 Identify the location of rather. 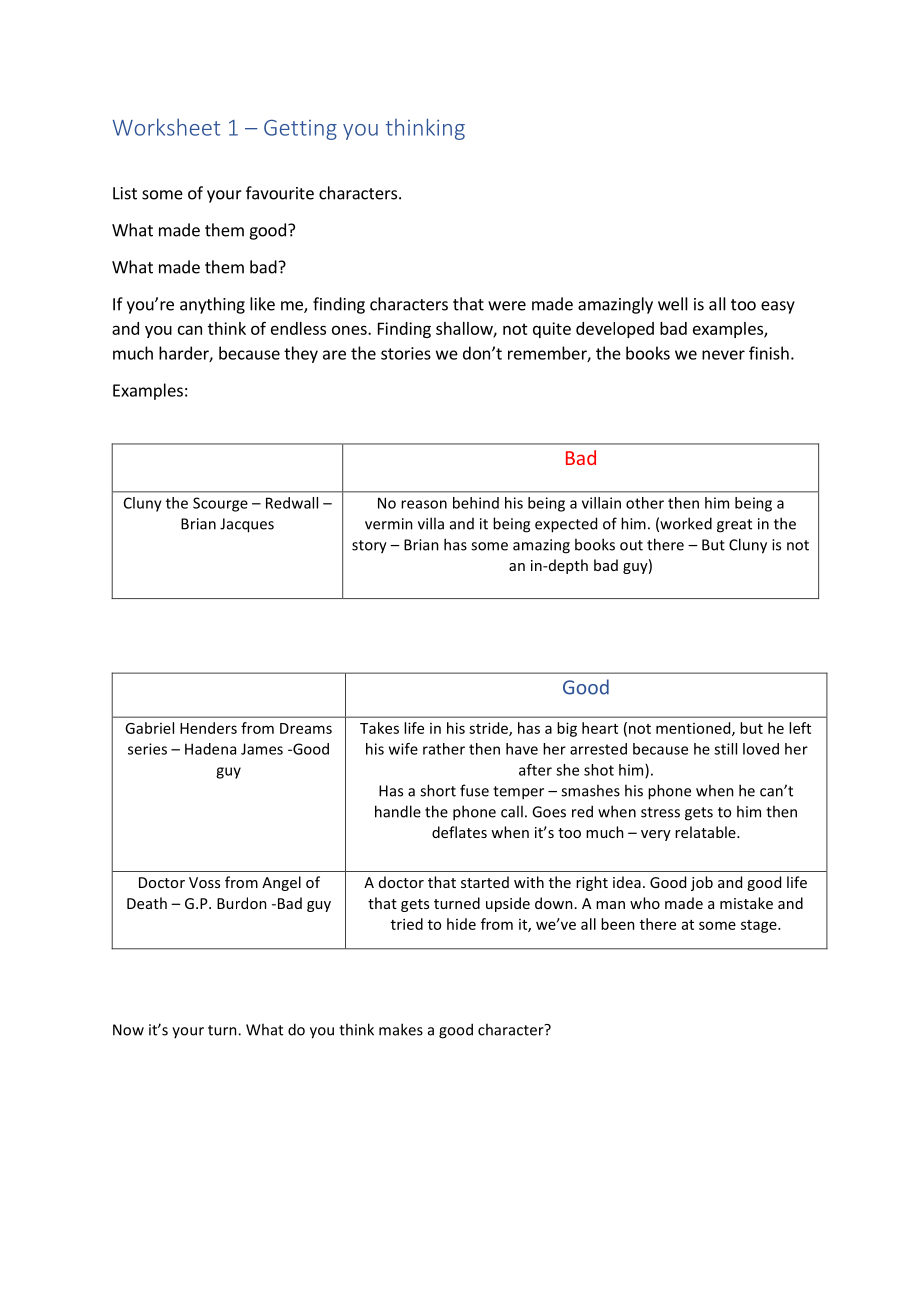
(444, 749).
